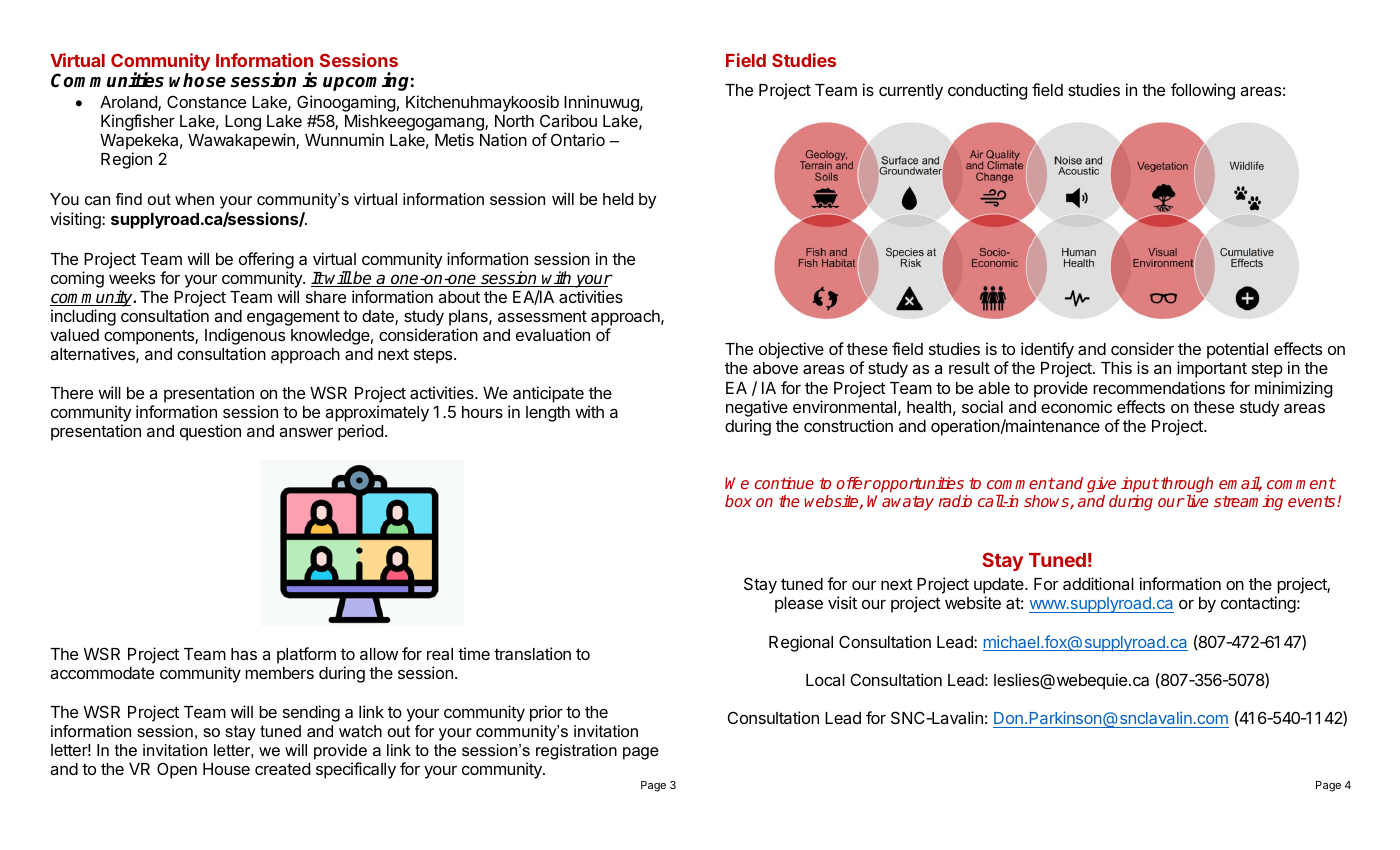  I want to click on Constance, so click(206, 101).
